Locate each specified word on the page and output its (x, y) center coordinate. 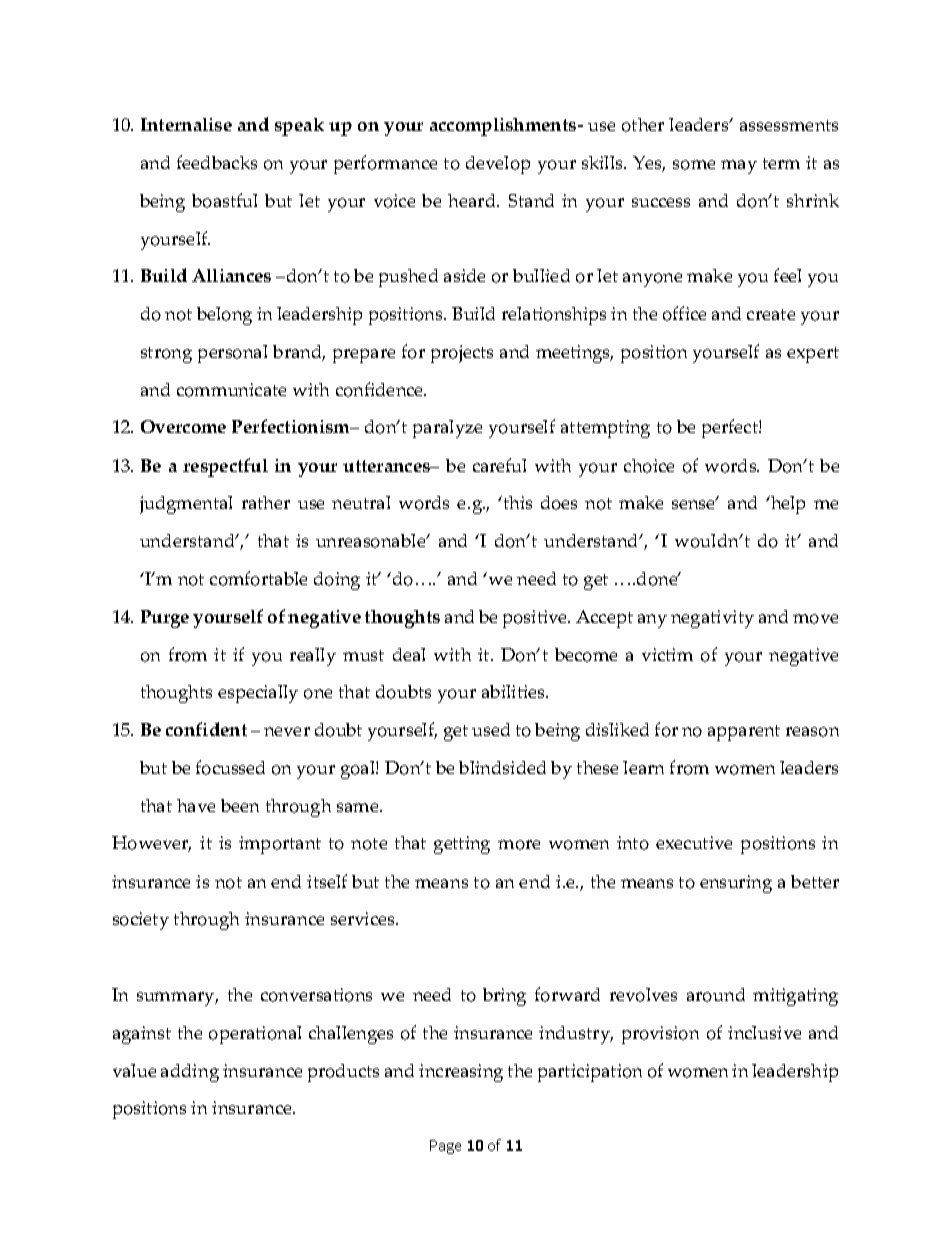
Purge (165, 619)
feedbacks (217, 162)
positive (536, 619)
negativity (712, 619)
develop (498, 165)
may (739, 167)
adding (190, 1073)
